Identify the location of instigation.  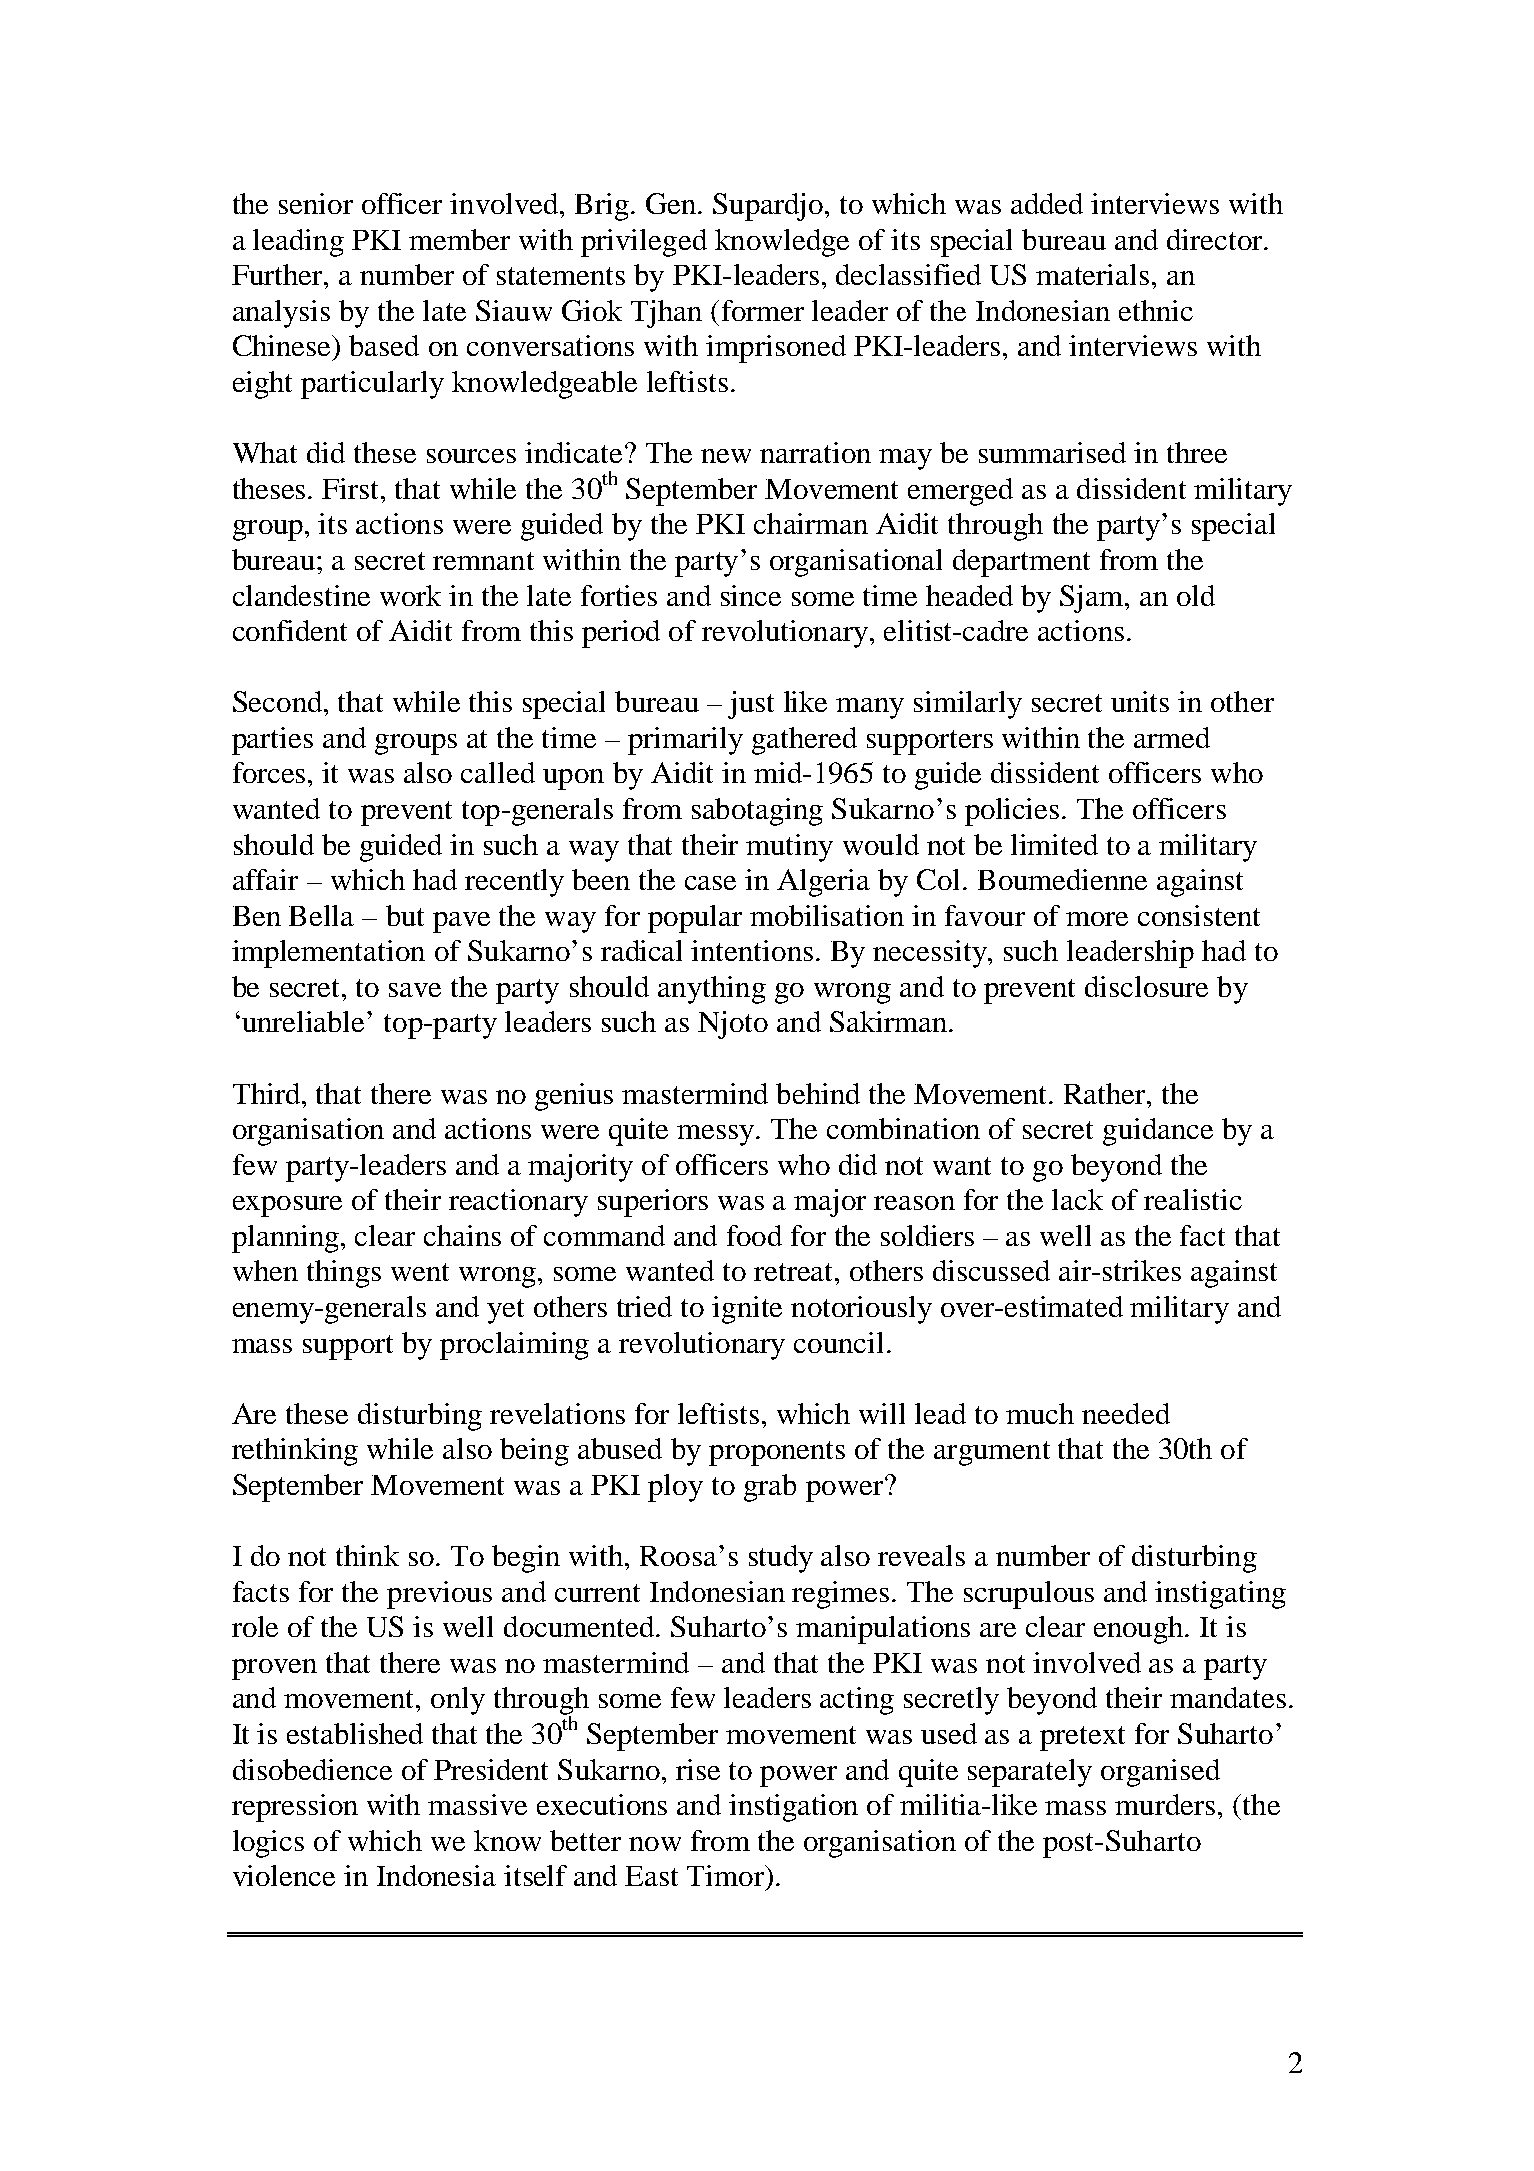
(793, 1808).
